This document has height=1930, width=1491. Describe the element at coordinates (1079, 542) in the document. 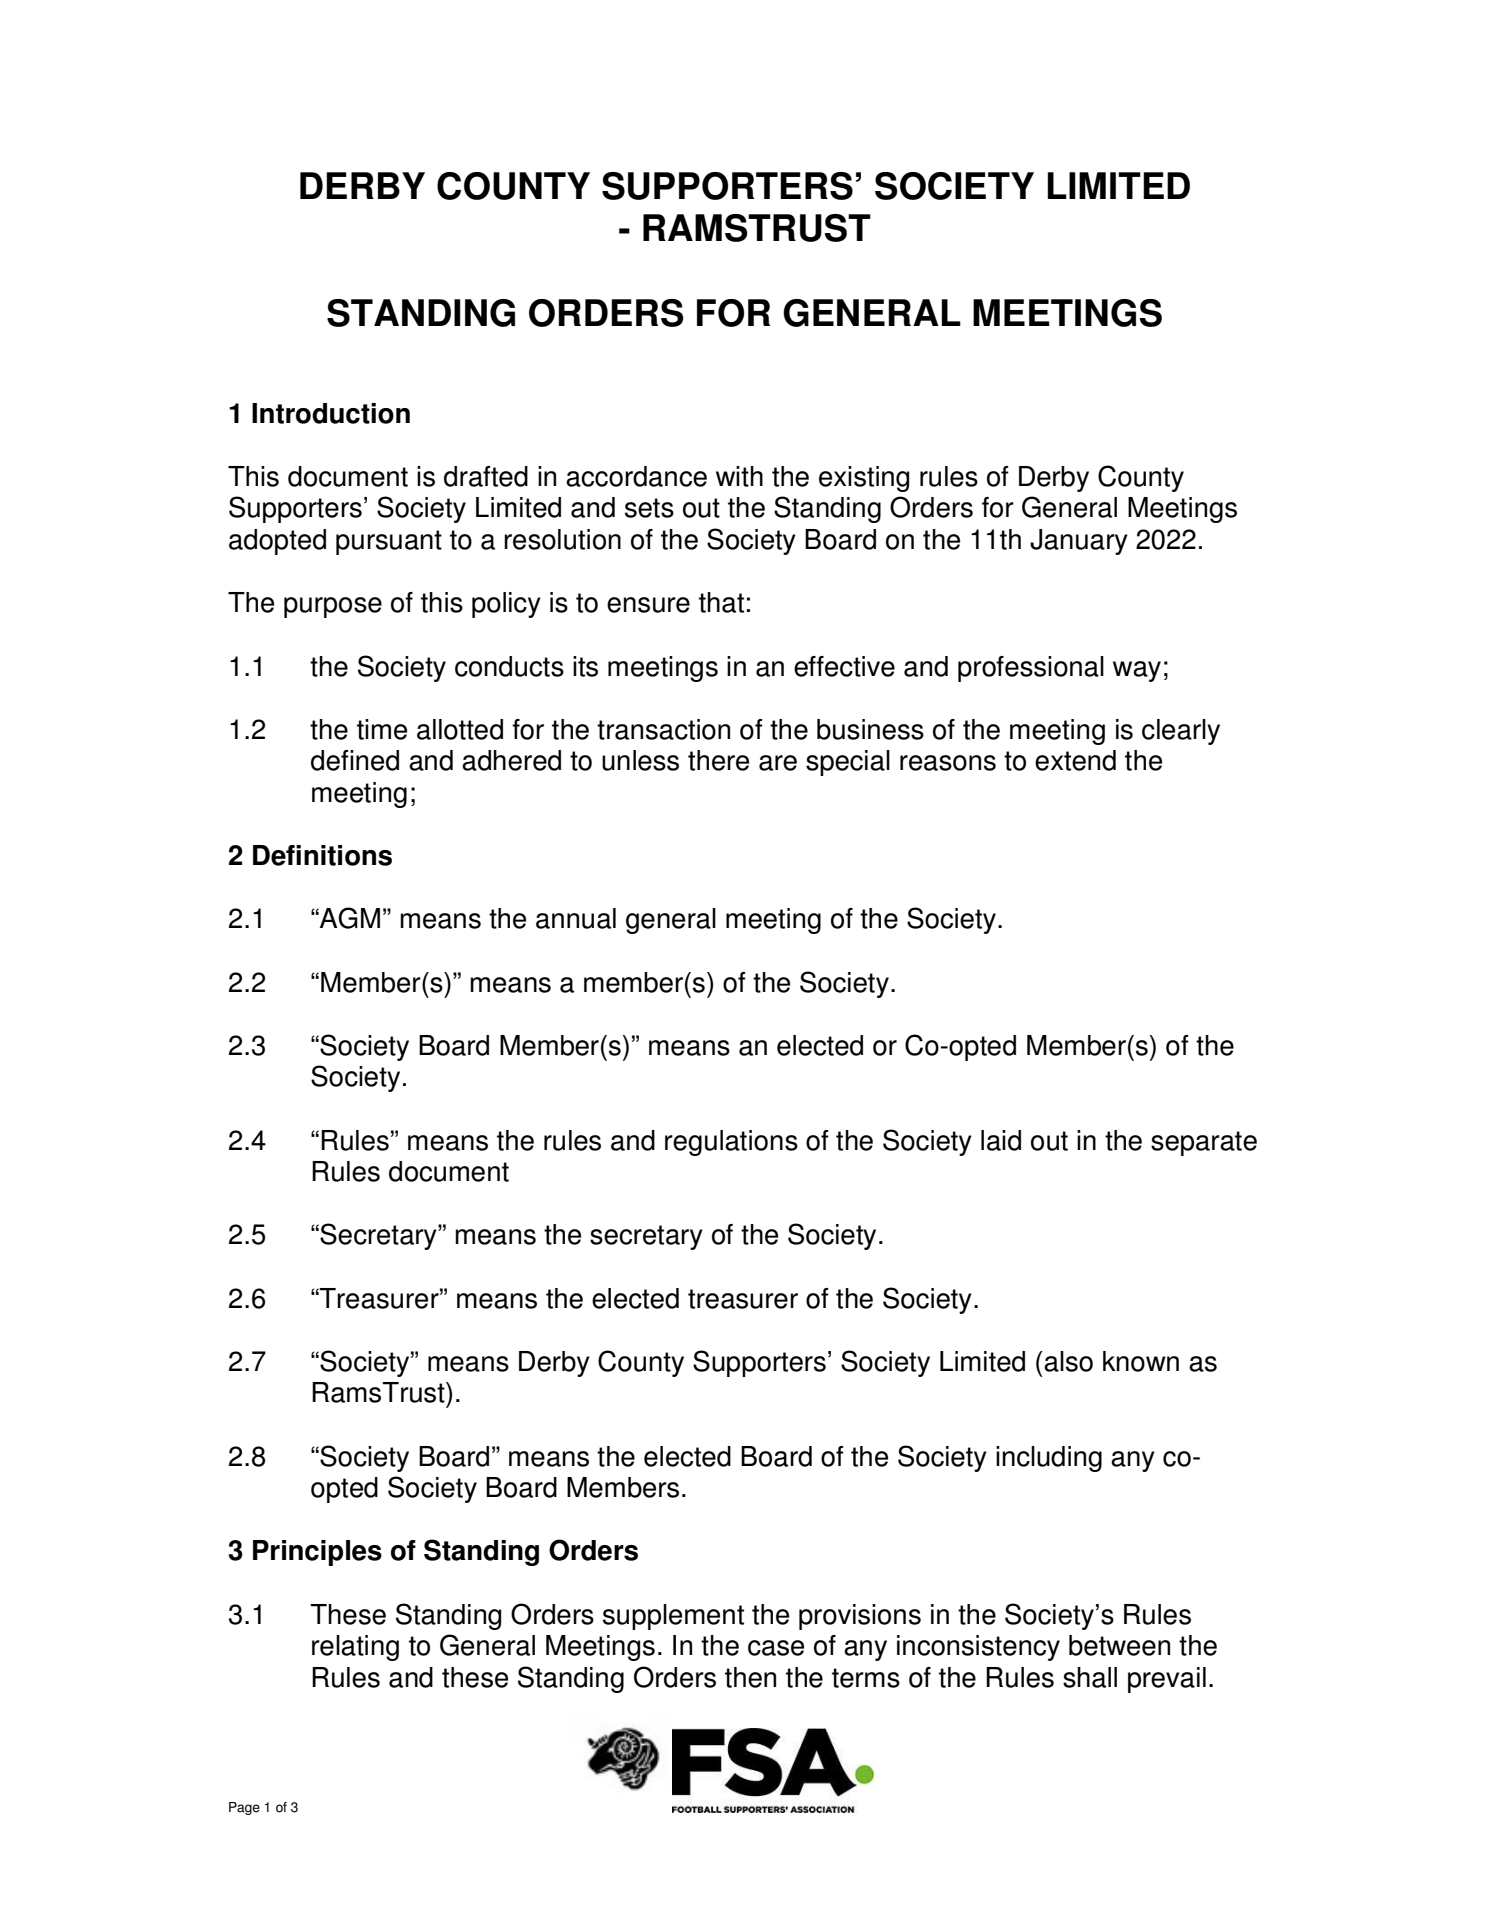

I see `January` at that location.
